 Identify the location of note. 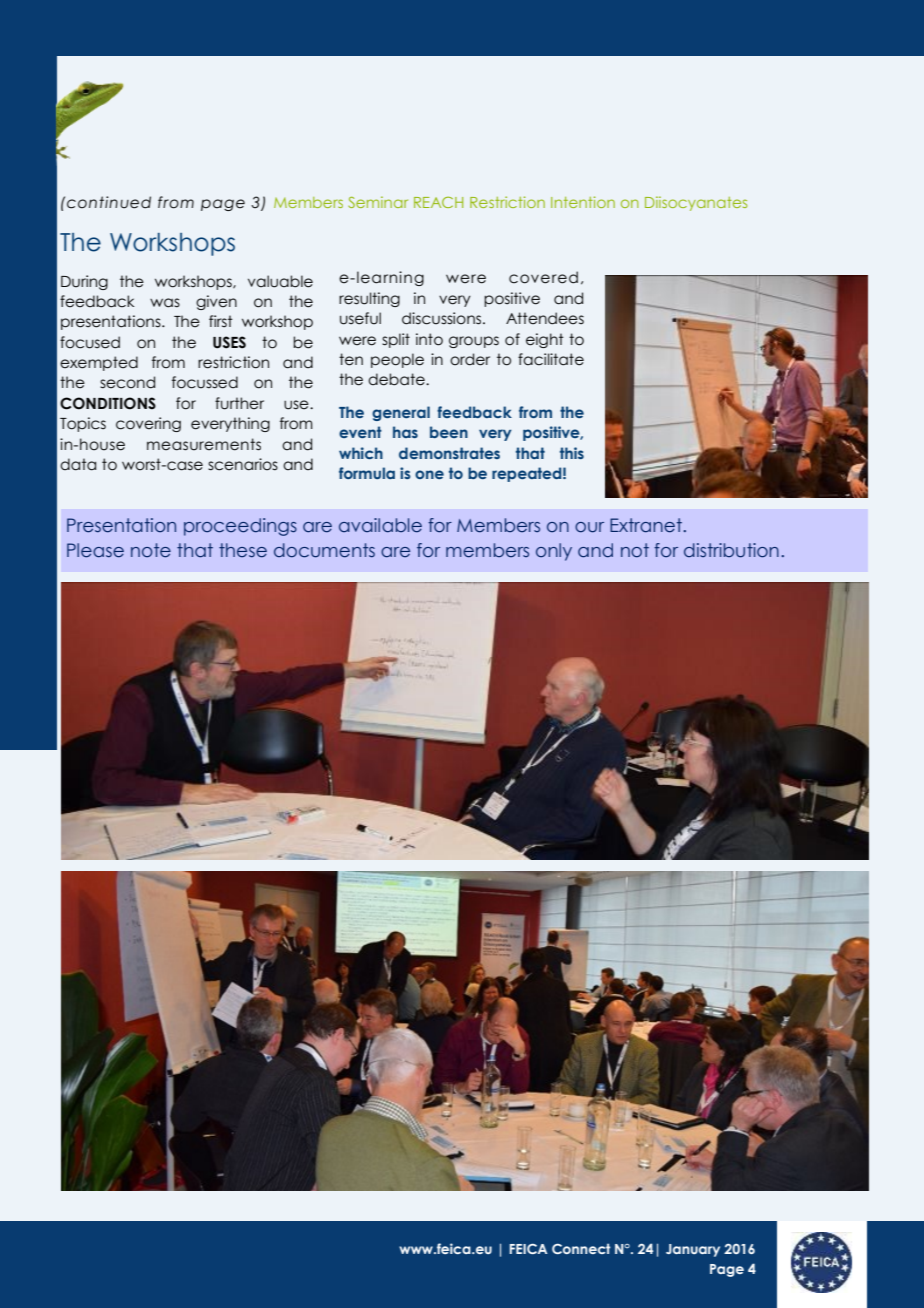
(151, 550).
